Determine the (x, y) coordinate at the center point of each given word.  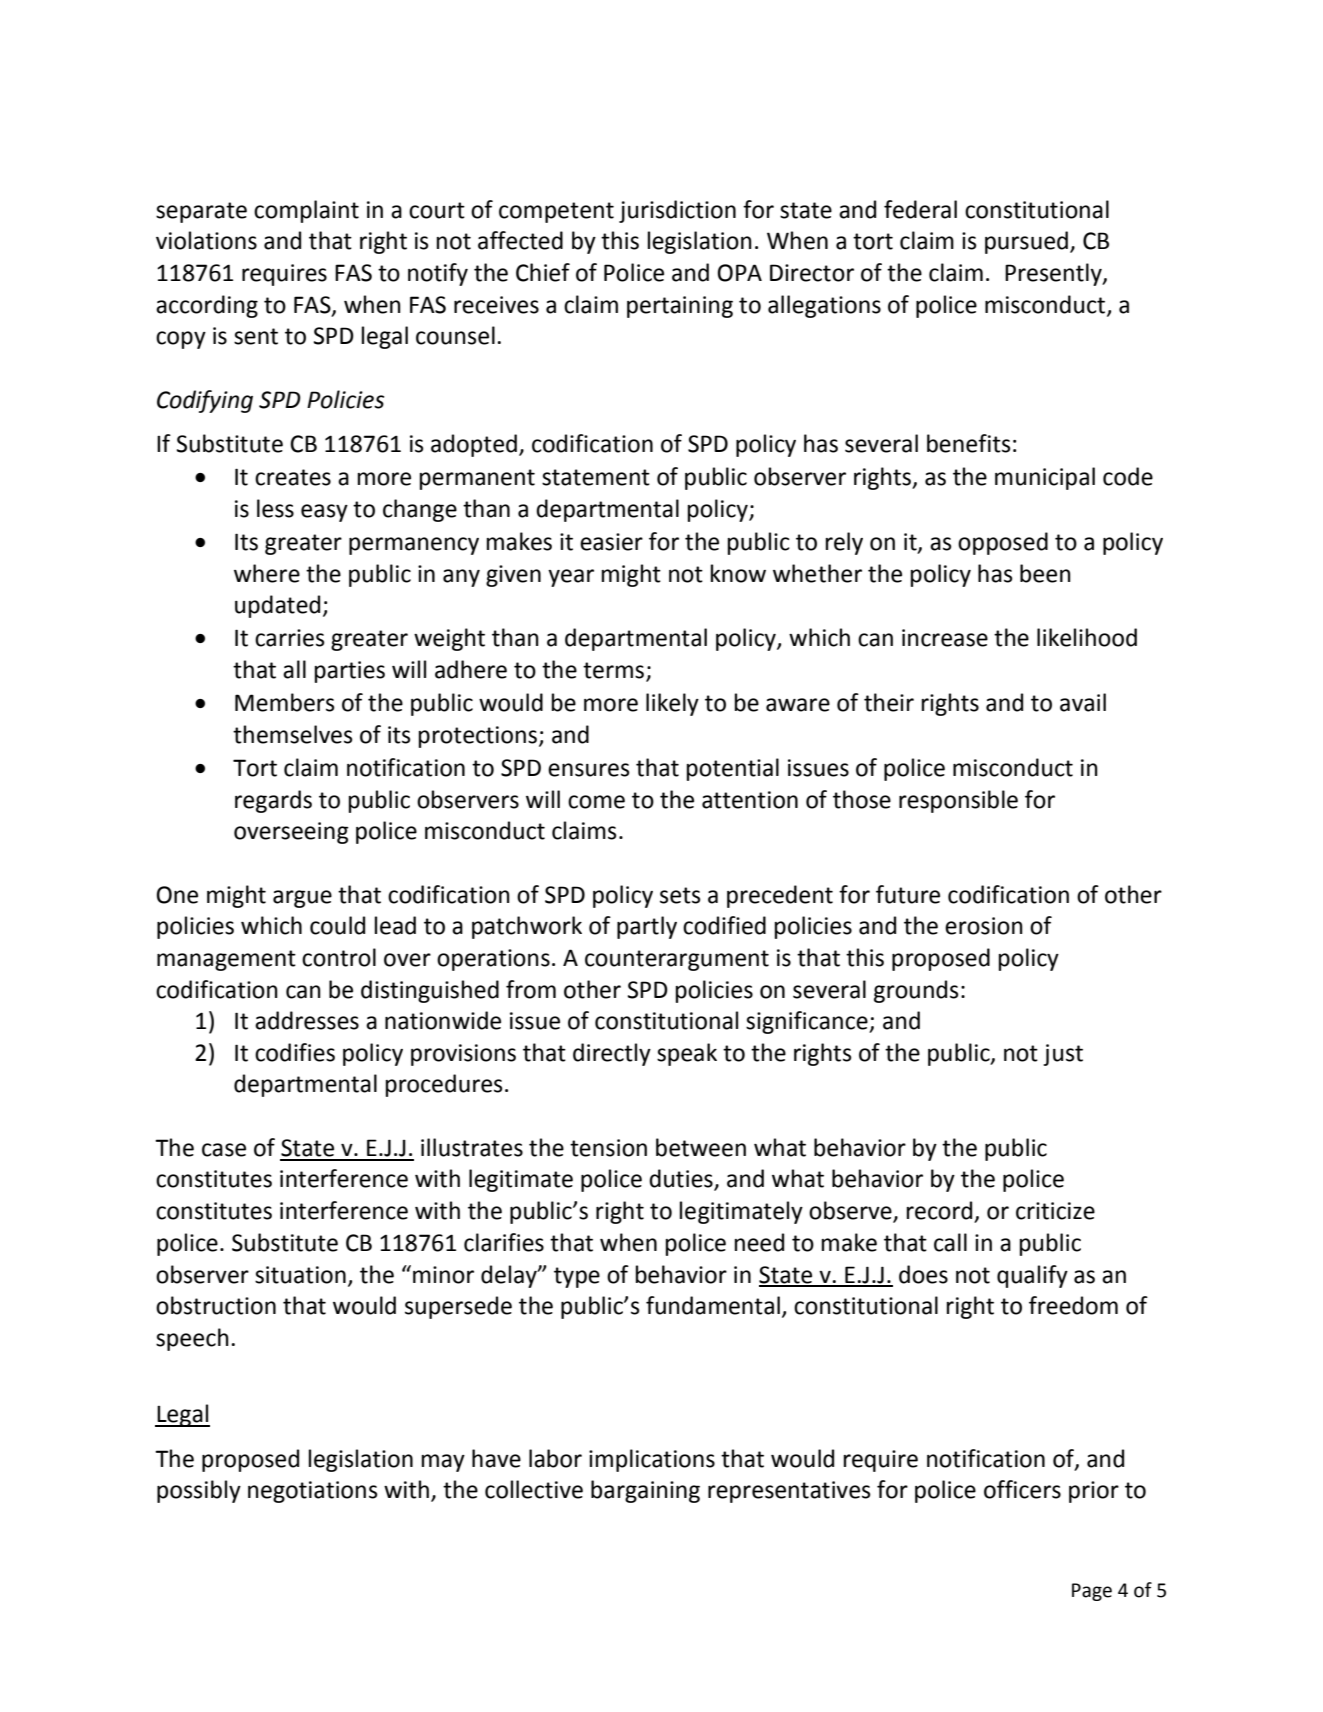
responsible (958, 801)
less (275, 508)
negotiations (313, 1492)
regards (273, 801)
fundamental (713, 1305)
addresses (307, 1020)
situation (300, 1275)
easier (611, 542)
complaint (306, 211)
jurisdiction (677, 211)
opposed (1003, 543)
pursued (1026, 242)
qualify (1032, 1276)
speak (687, 1054)
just (1063, 1055)
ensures (589, 770)
